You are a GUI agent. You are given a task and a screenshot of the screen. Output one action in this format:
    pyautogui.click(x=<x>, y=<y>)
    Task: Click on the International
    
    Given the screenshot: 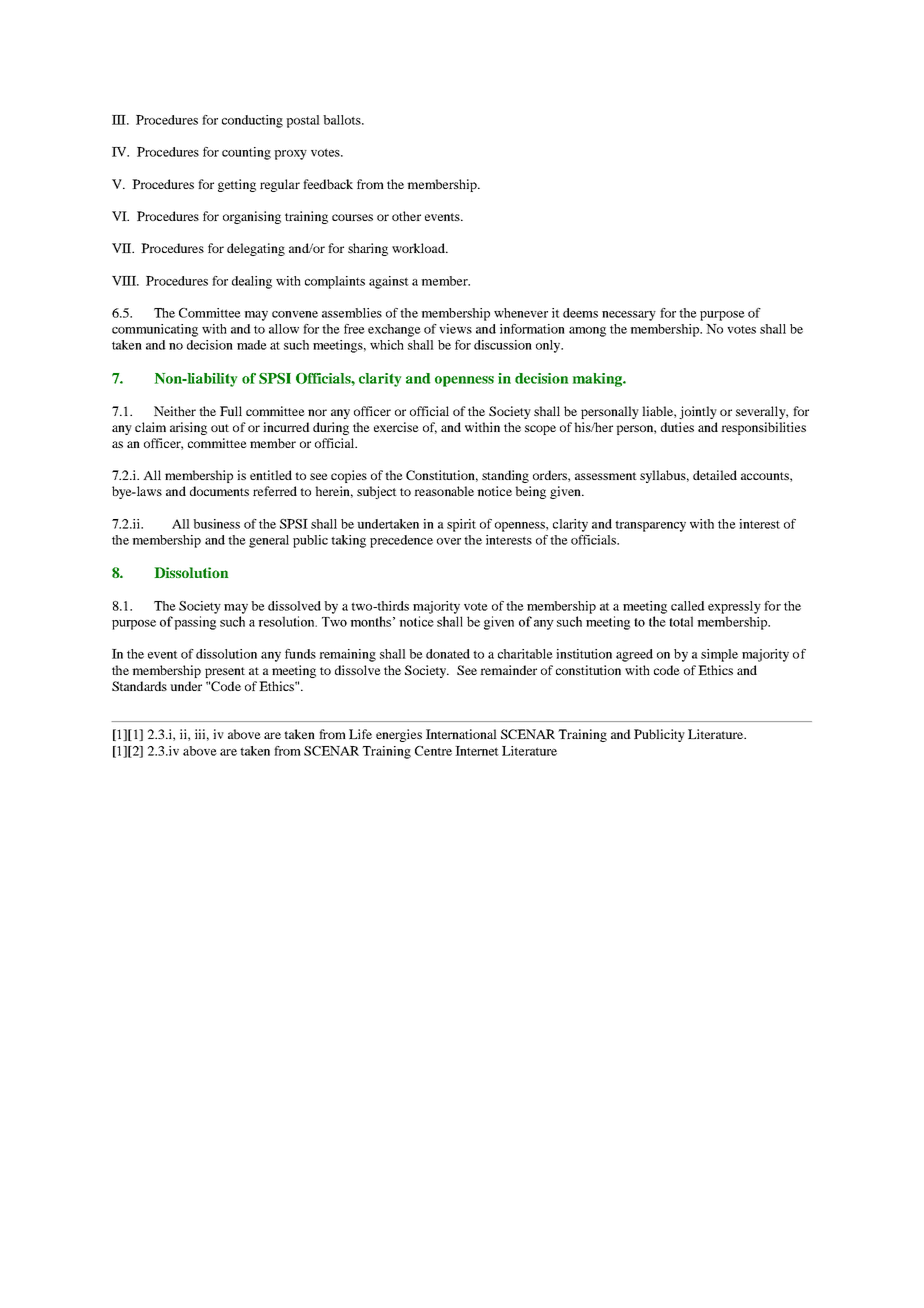 What is the action you would take?
    pyautogui.click(x=461, y=734)
